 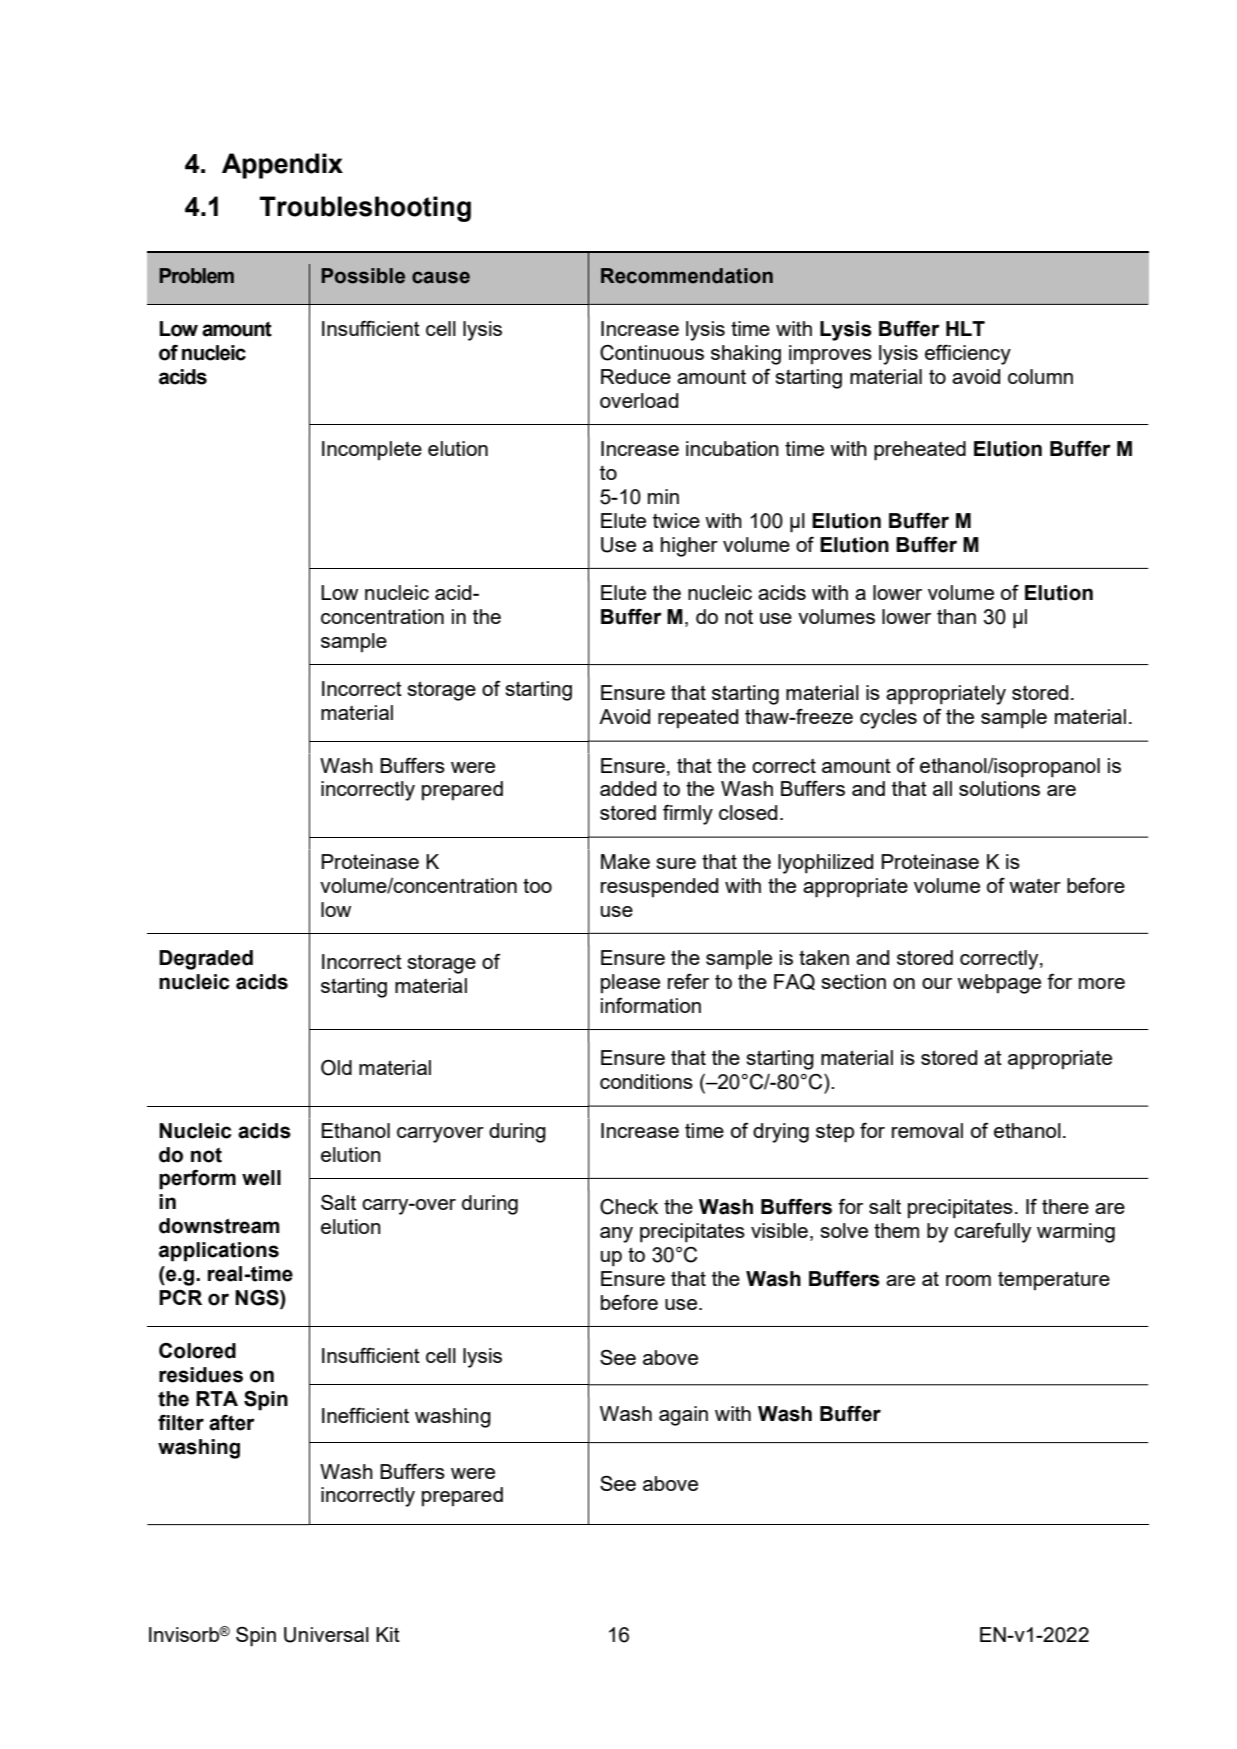 I want to click on higher, so click(x=689, y=547).
